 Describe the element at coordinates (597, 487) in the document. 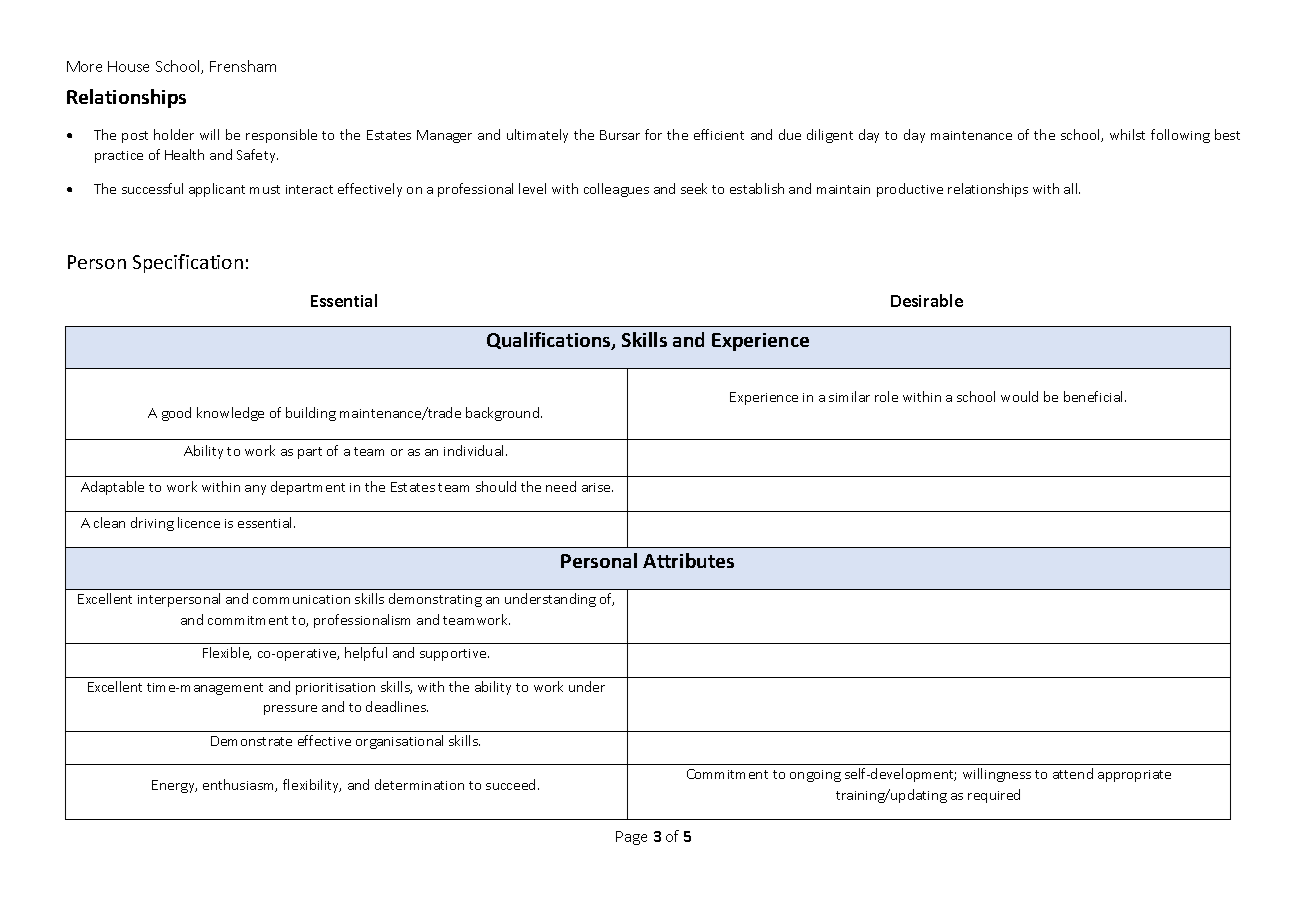

I see `arise` at that location.
